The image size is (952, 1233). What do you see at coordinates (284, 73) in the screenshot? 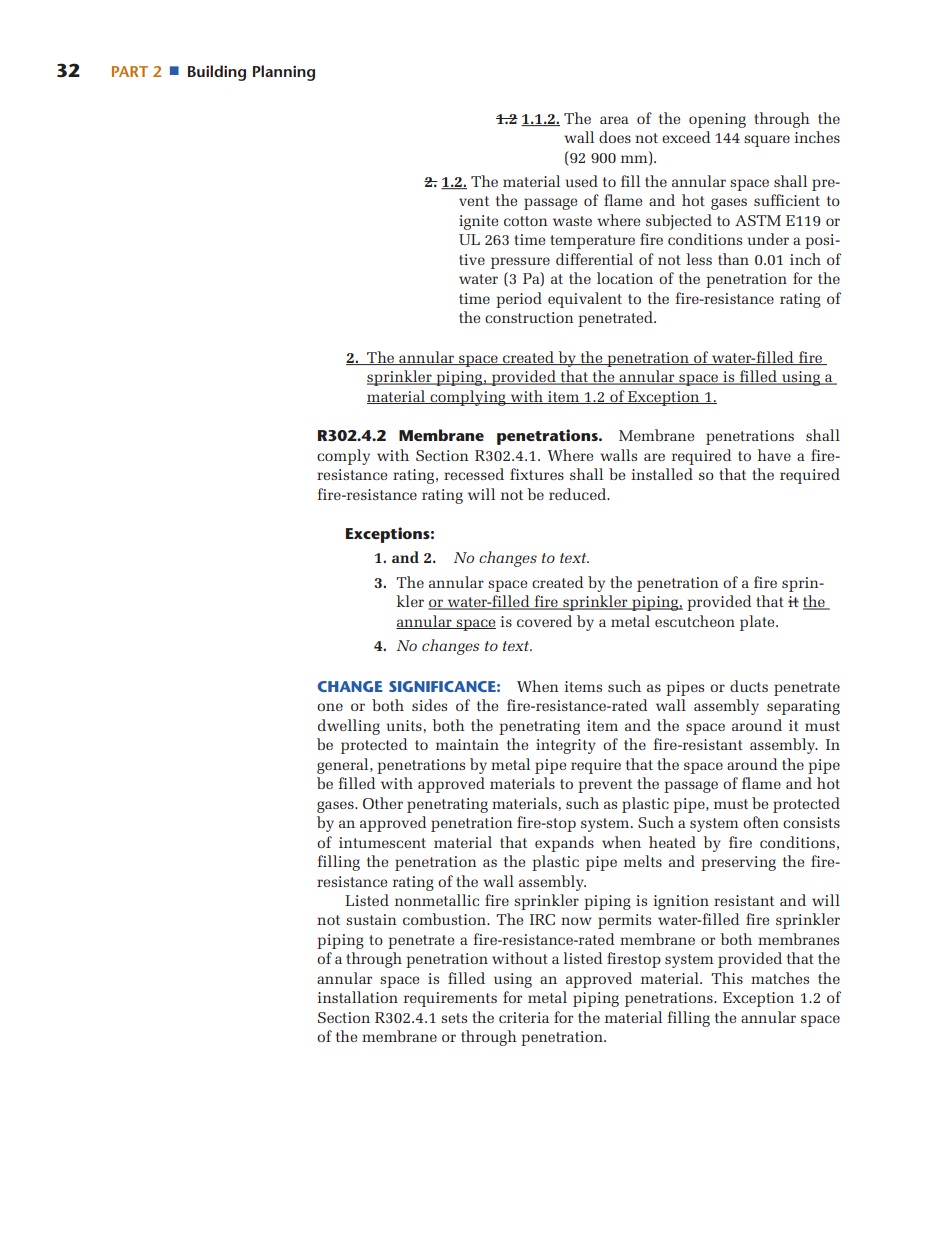
I see `Planning` at bounding box center [284, 73].
